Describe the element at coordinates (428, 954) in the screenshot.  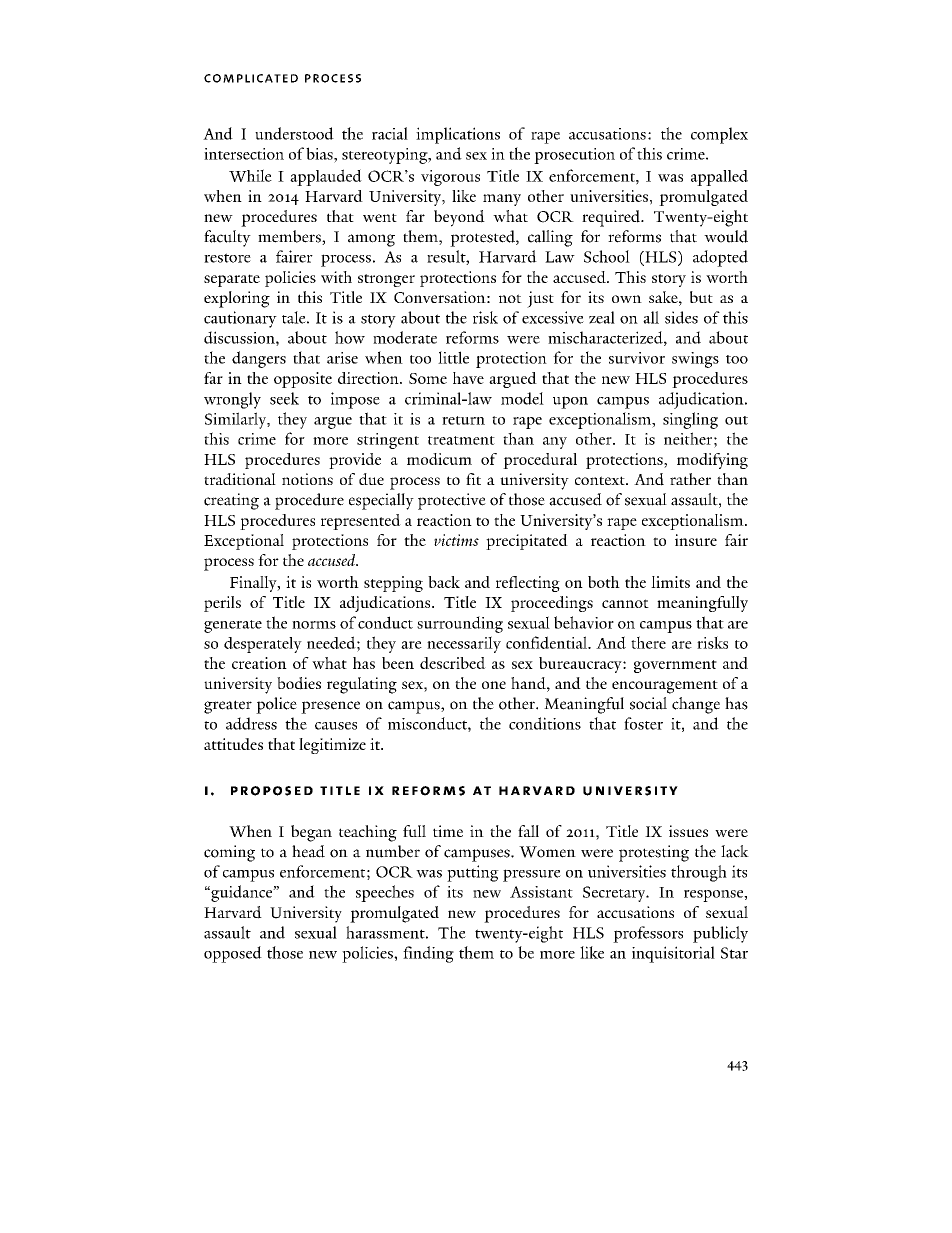
I see `finding` at that location.
